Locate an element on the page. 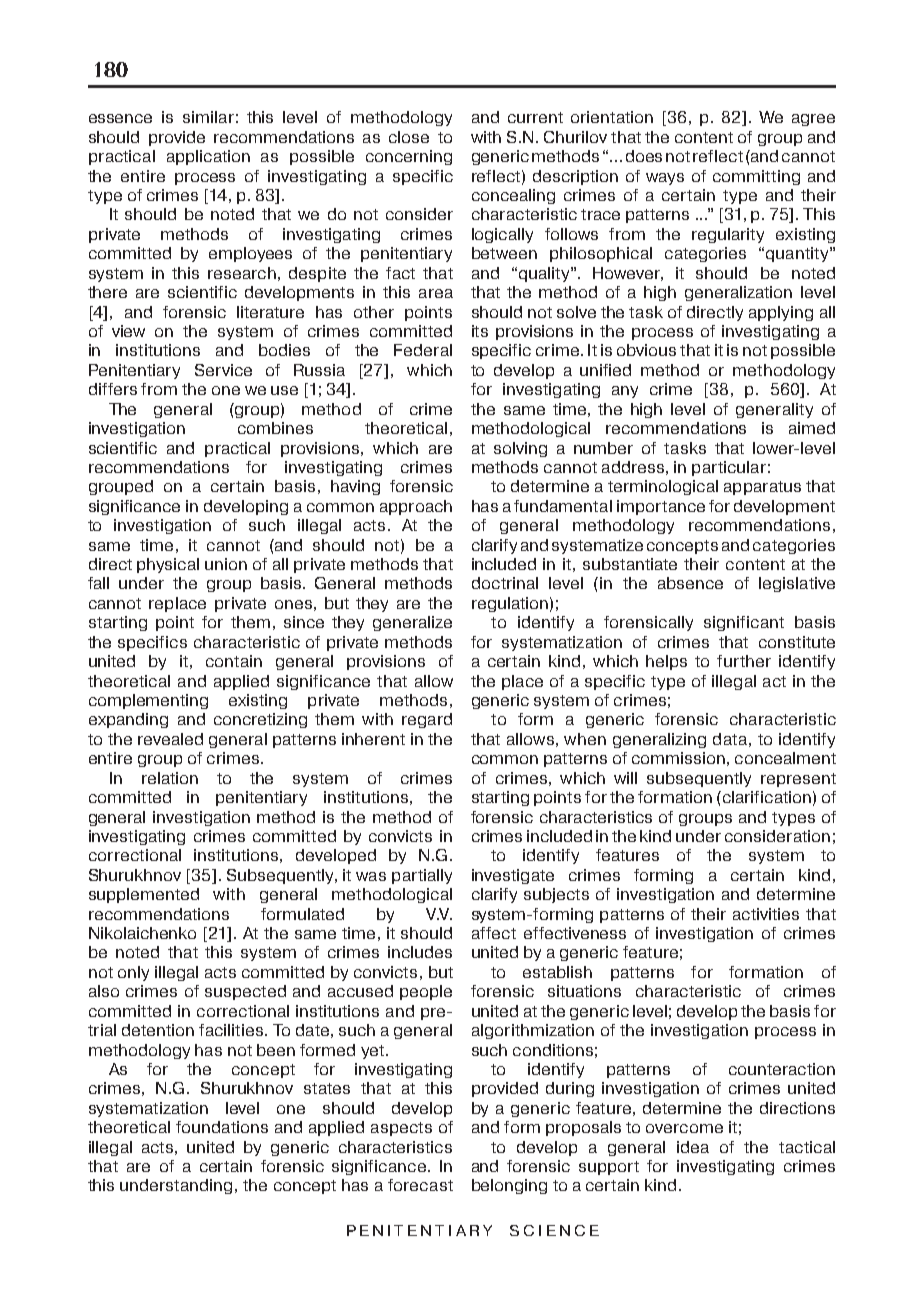 Image resolution: width=924 pixels, height=1308 pixels. applying is located at coordinates (781, 313).
